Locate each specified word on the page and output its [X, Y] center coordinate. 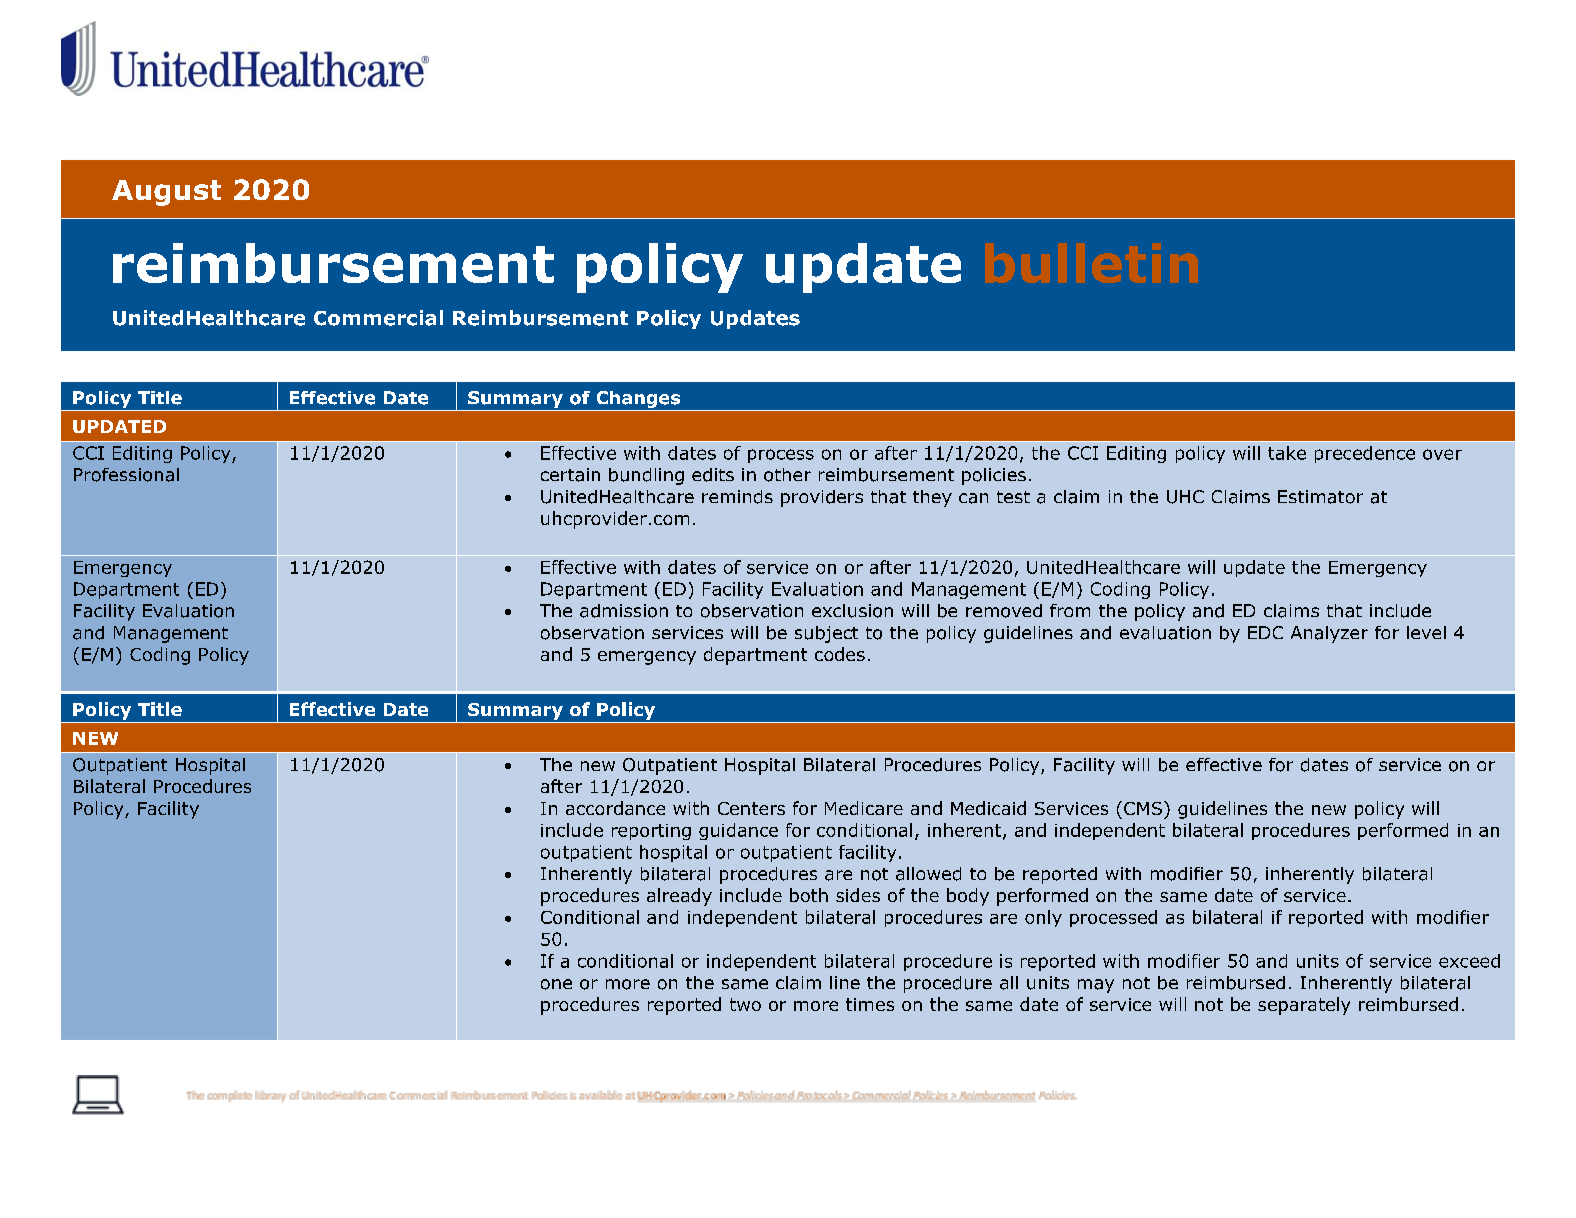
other [787, 475]
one [556, 984]
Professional [126, 475]
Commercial [378, 318]
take [1287, 453]
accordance [615, 808]
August [166, 193]
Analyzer [1329, 634]
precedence [1365, 454]
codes [840, 654]
